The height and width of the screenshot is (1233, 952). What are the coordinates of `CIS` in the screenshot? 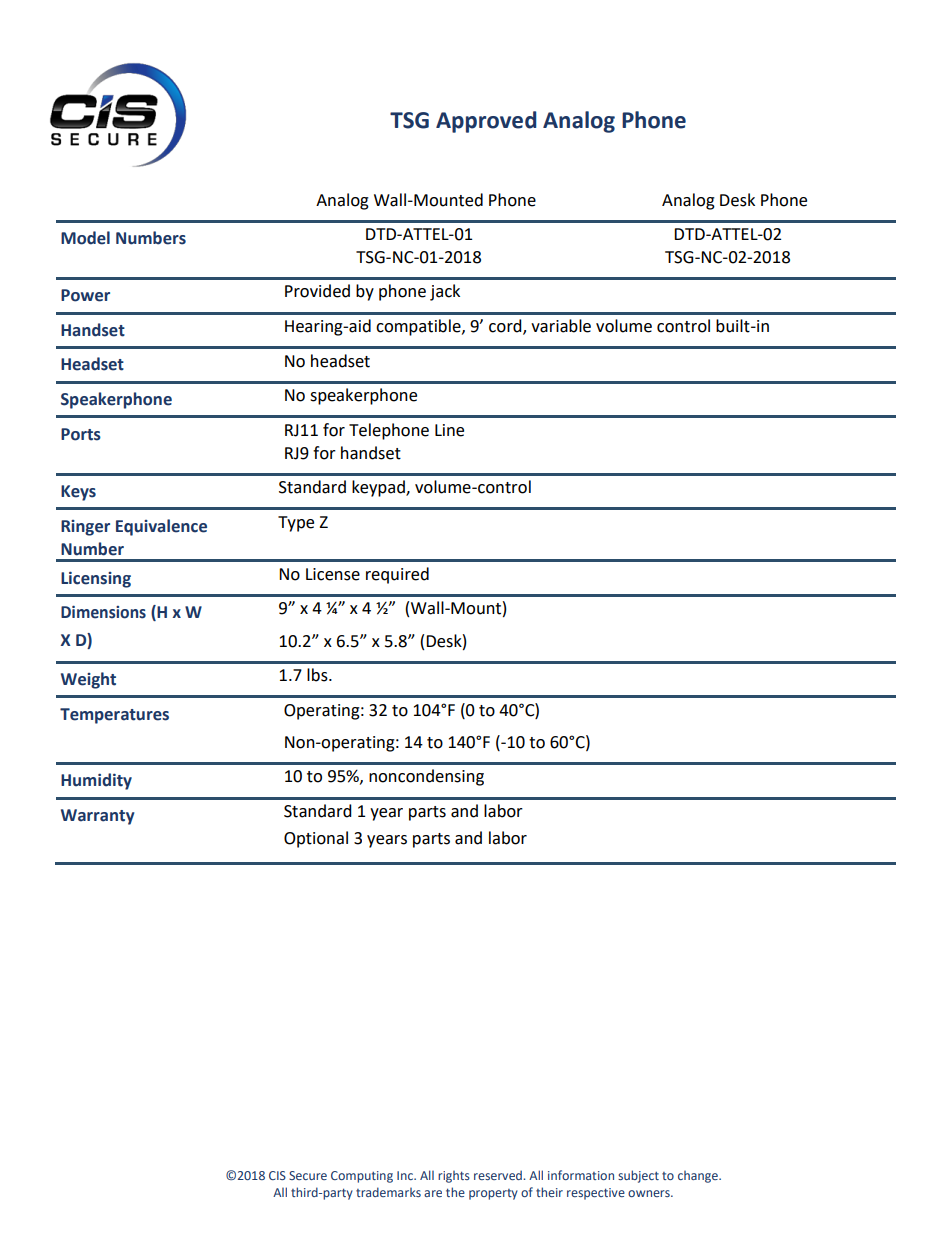 It's located at (277, 1175).
